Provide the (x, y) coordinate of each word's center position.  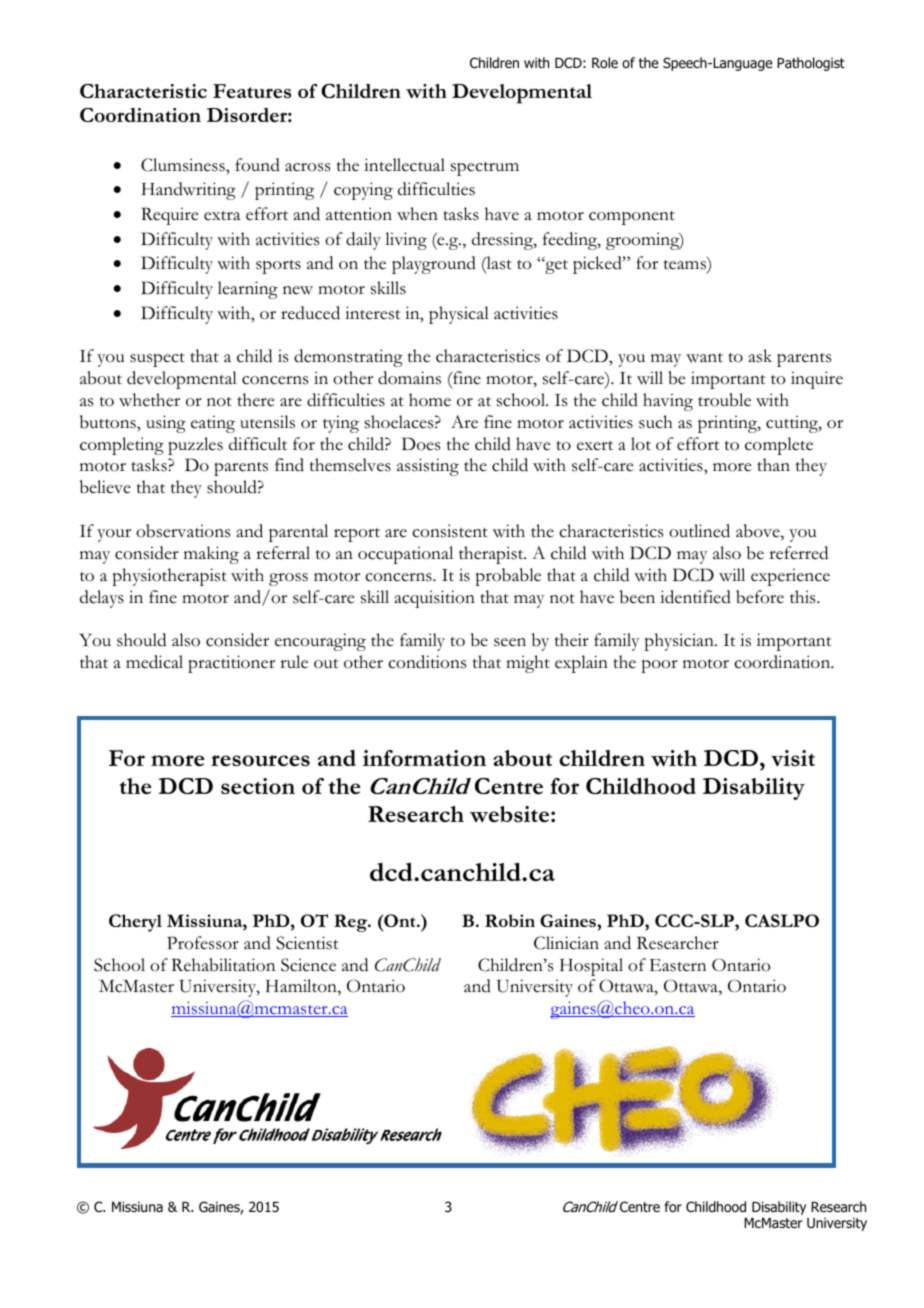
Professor (203, 943)
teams (686, 265)
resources (260, 760)
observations (183, 531)
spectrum (485, 169)
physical (459, 315)
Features (252, 91)
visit (793, 758)
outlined (699, 531)
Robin (510, 920)
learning (248, 290)
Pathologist (811, 64)
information (424, 758)
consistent (450, 531)
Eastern (678, 965)
